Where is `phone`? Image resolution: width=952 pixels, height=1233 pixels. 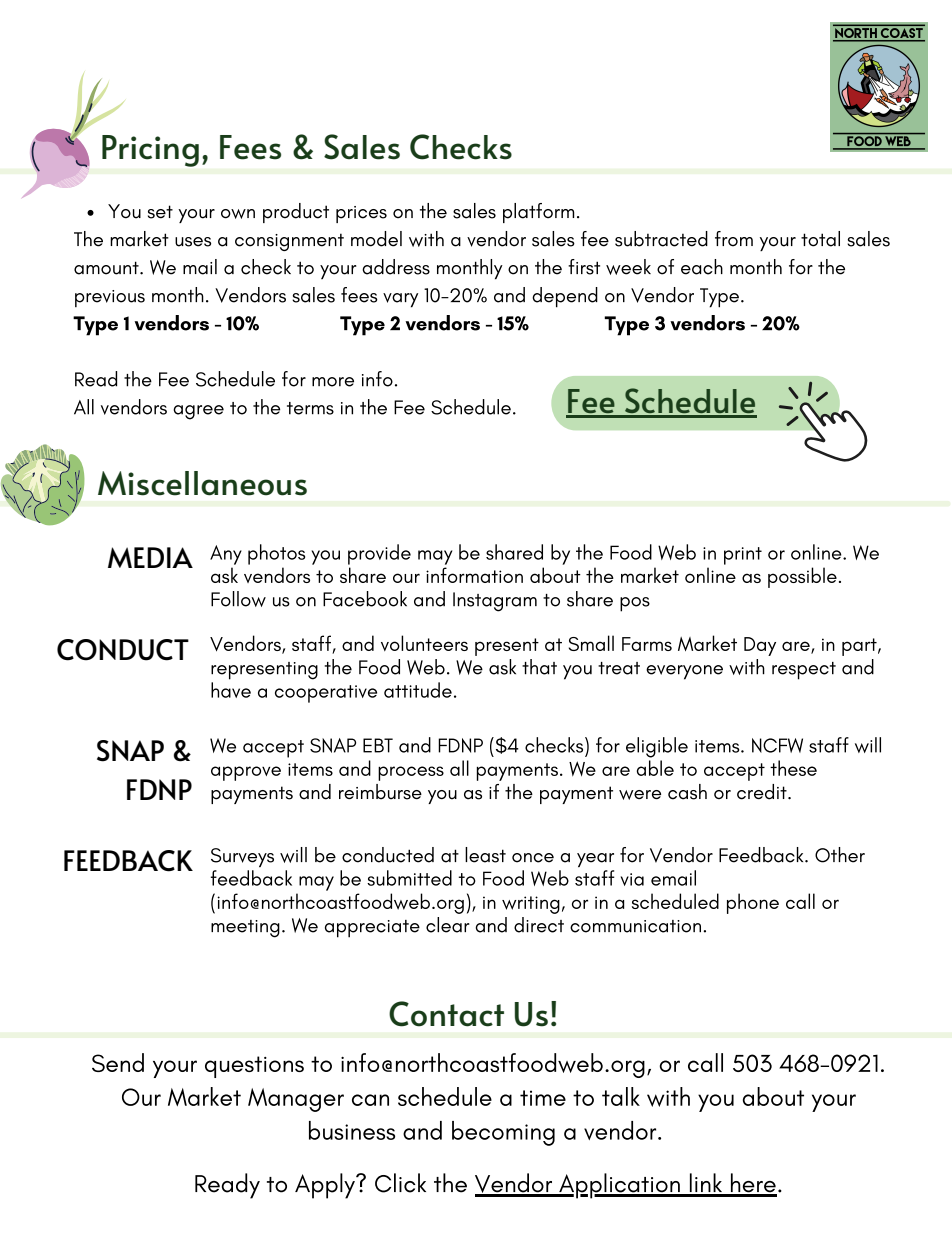 phone is located at coordinates (753, 903).
